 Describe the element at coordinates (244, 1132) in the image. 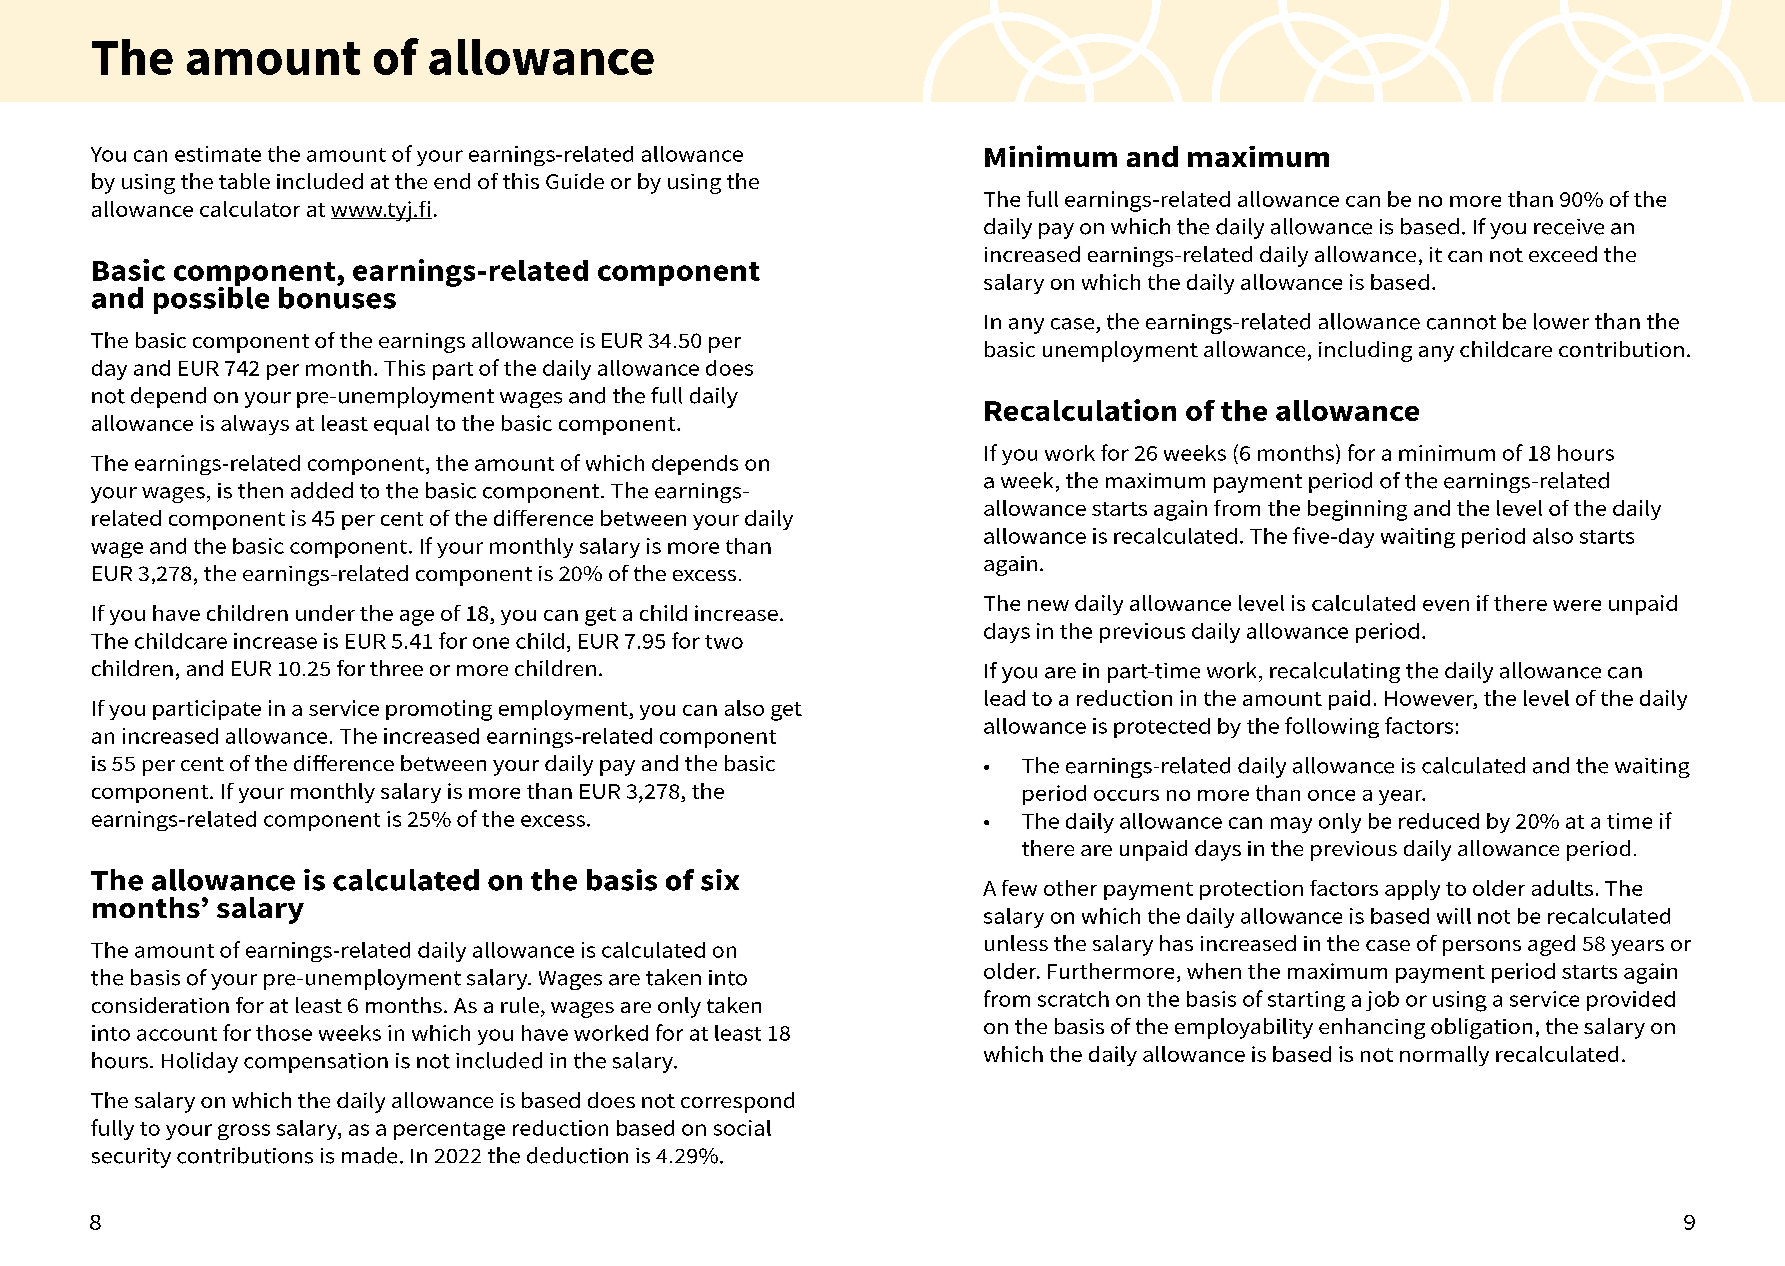

I see `gross` at that location.
